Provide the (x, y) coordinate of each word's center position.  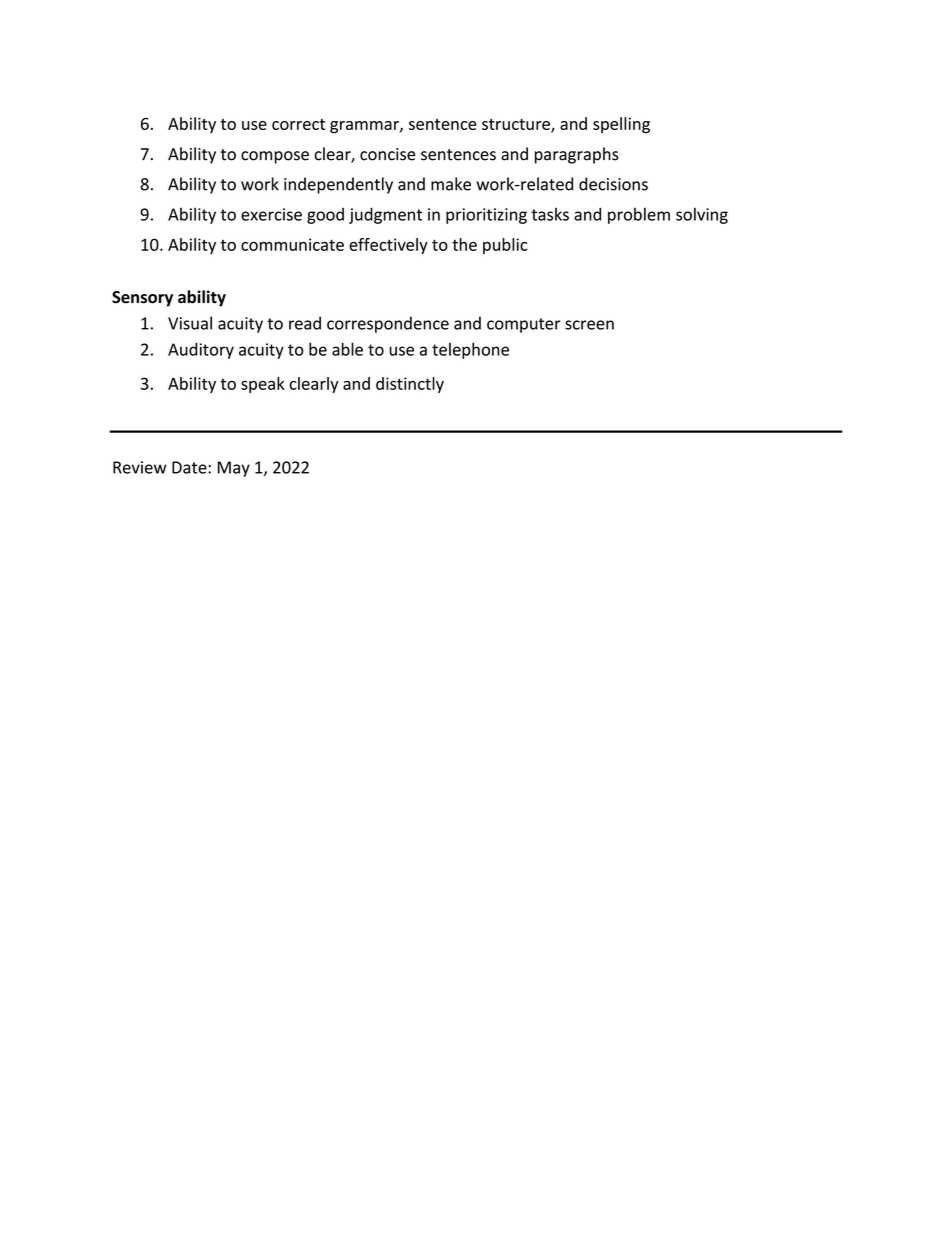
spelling (621, 125)
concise (387, 154)
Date (190, 467)
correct (298, 124)
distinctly (410, 385)
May (234, 469)
